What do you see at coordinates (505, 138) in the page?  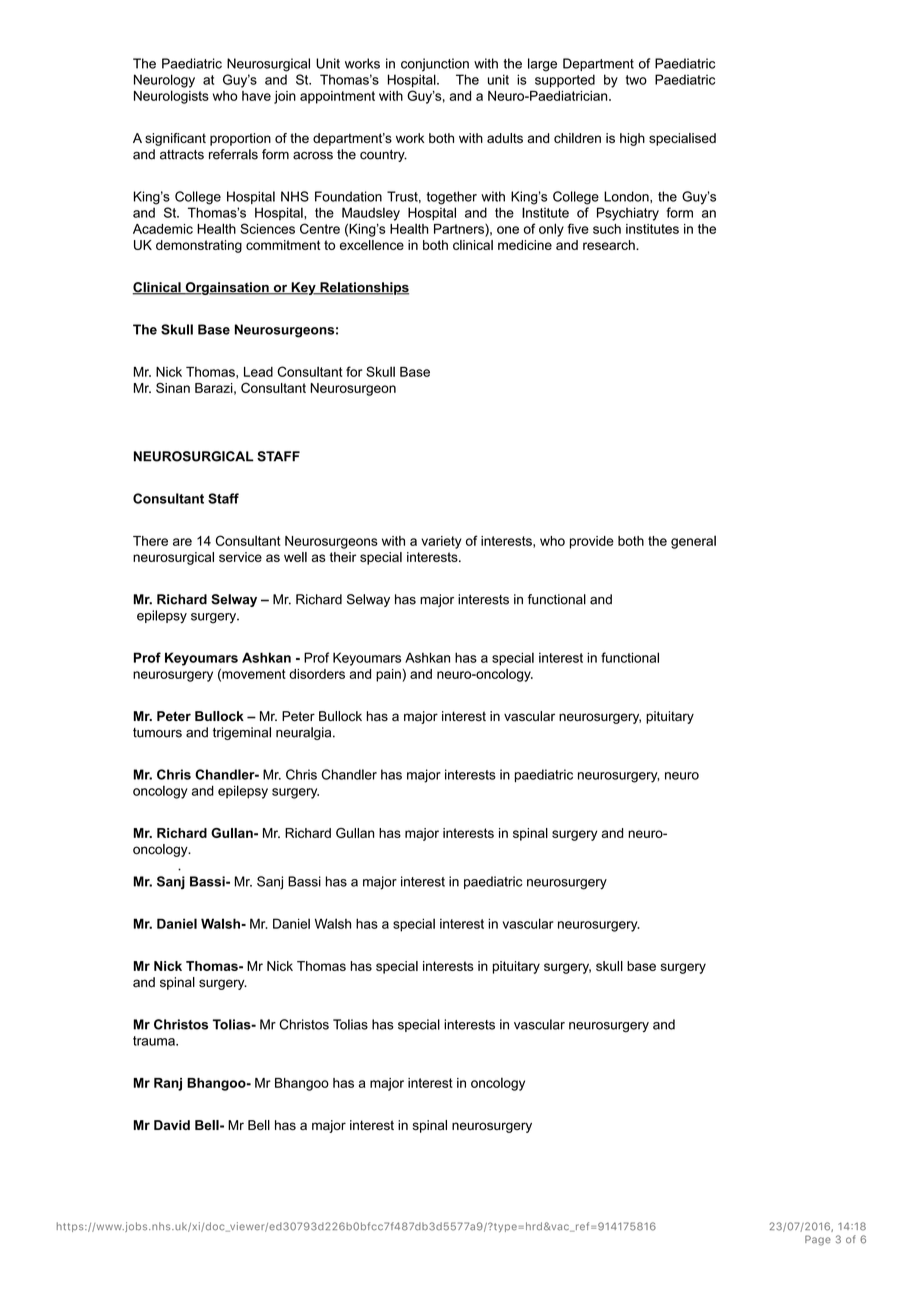 I see `adults` at bounding box center [505, 138].
